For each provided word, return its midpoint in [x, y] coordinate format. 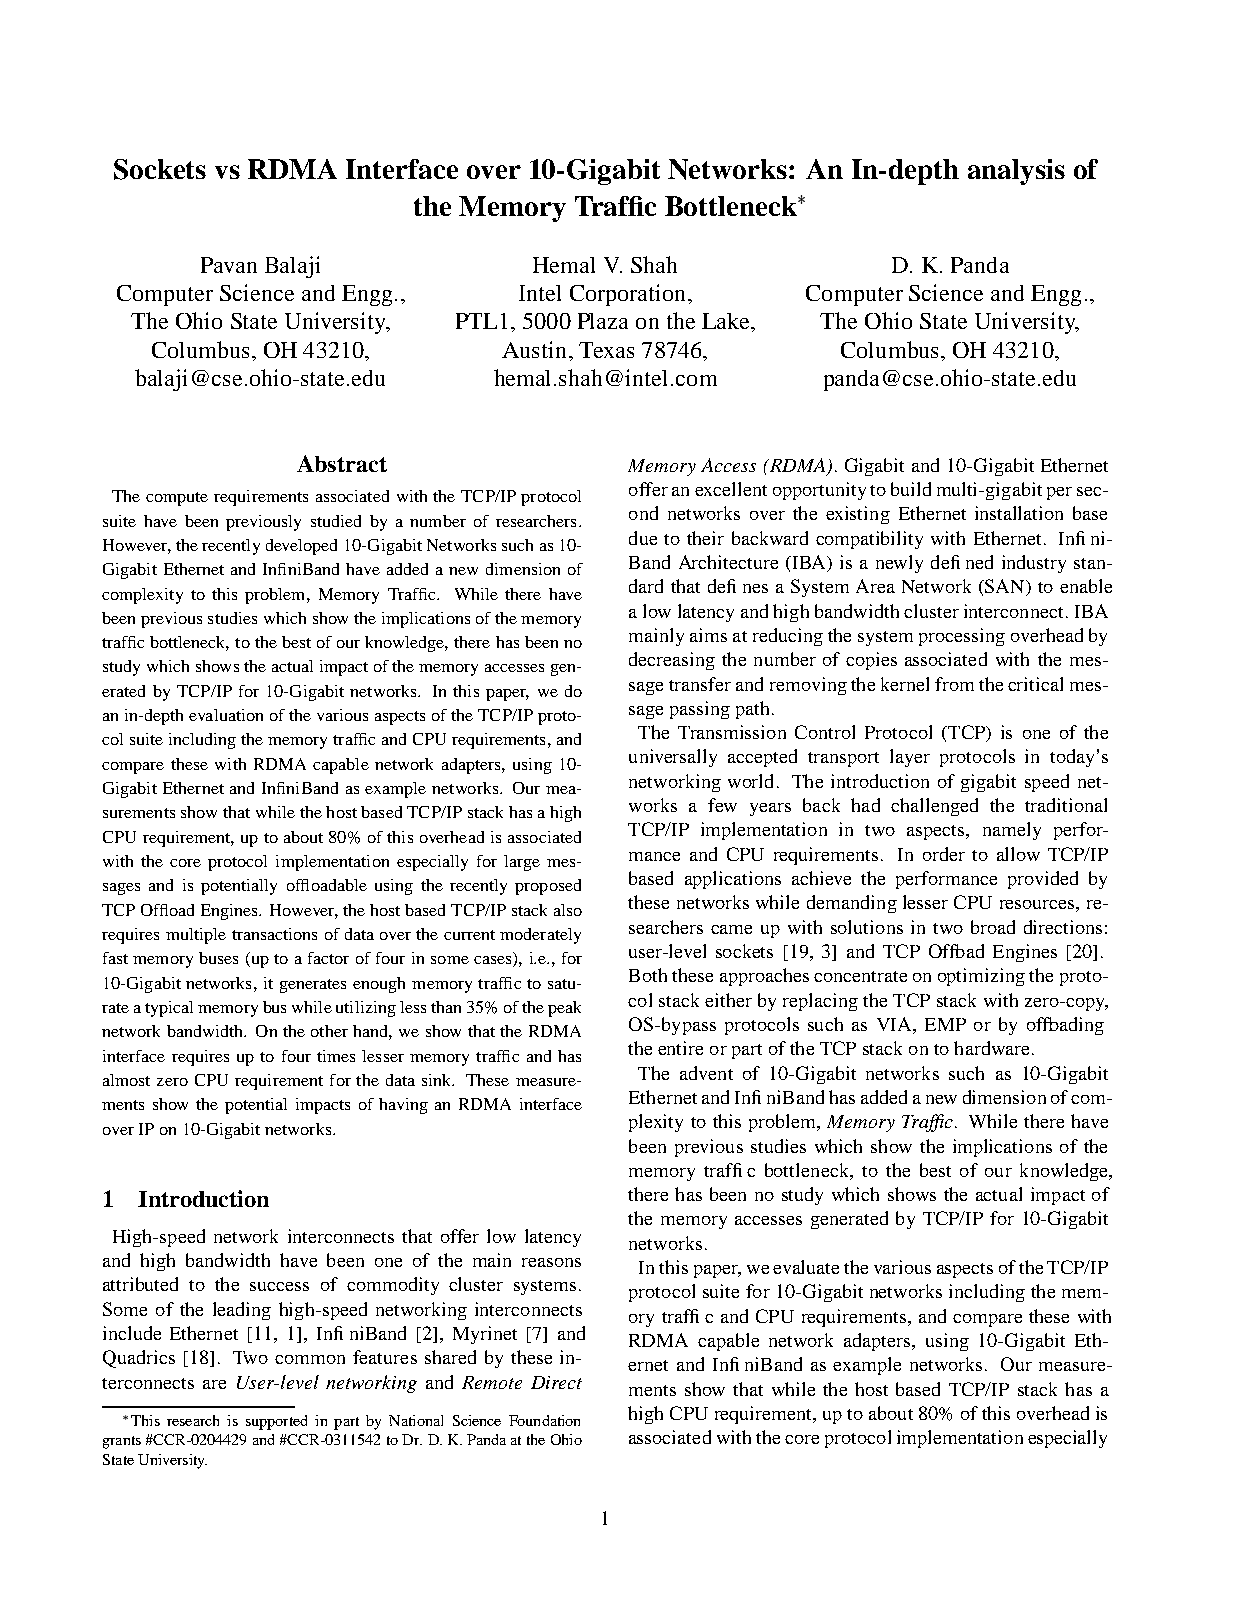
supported [276, 1422]
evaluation [226, 715]
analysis [1016, 172]
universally [673, 758]
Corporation [629, 295]
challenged [934, 807]
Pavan [229, 265]
